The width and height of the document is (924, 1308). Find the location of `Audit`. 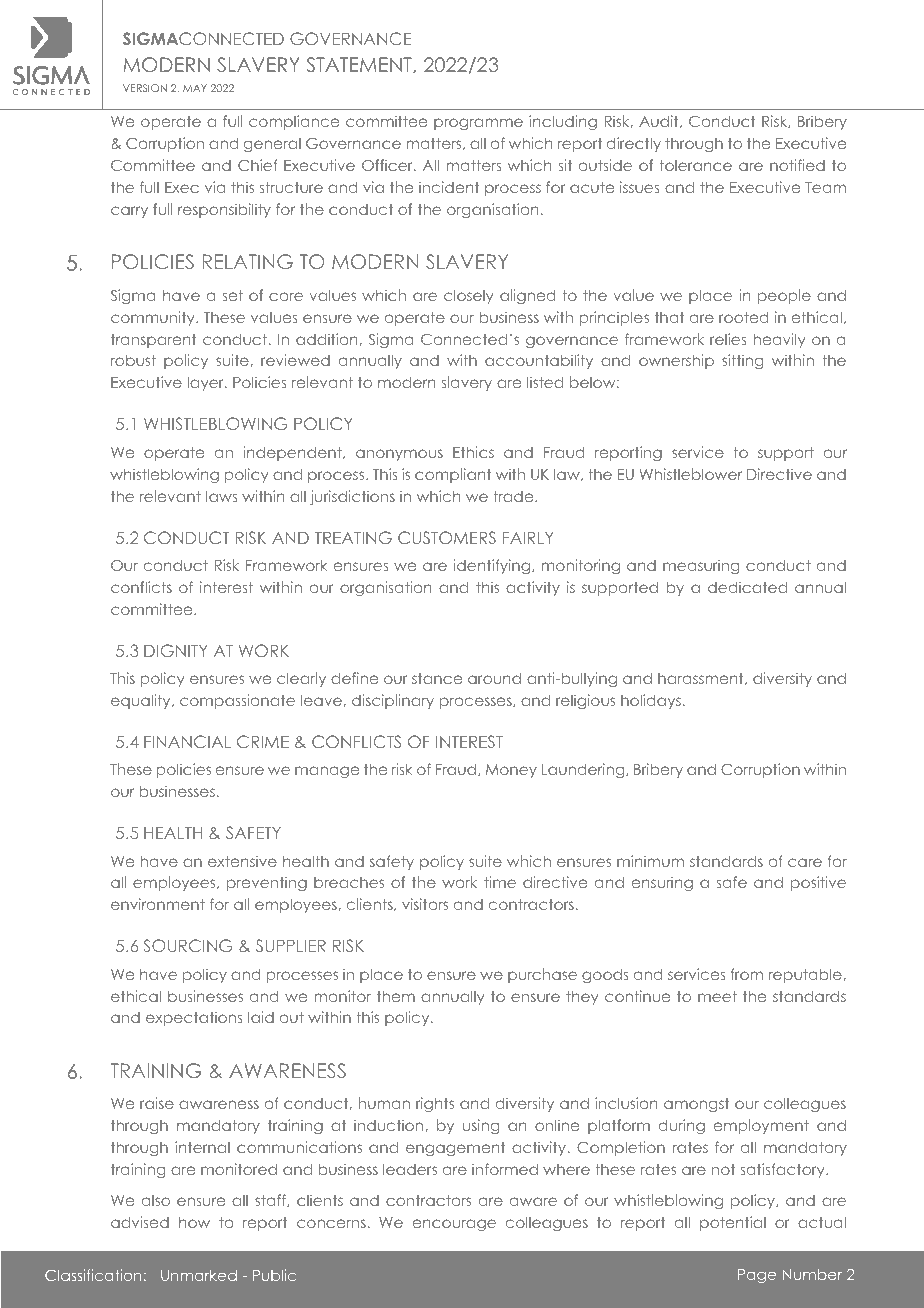

Audit is located at coordinates (660, 121).
